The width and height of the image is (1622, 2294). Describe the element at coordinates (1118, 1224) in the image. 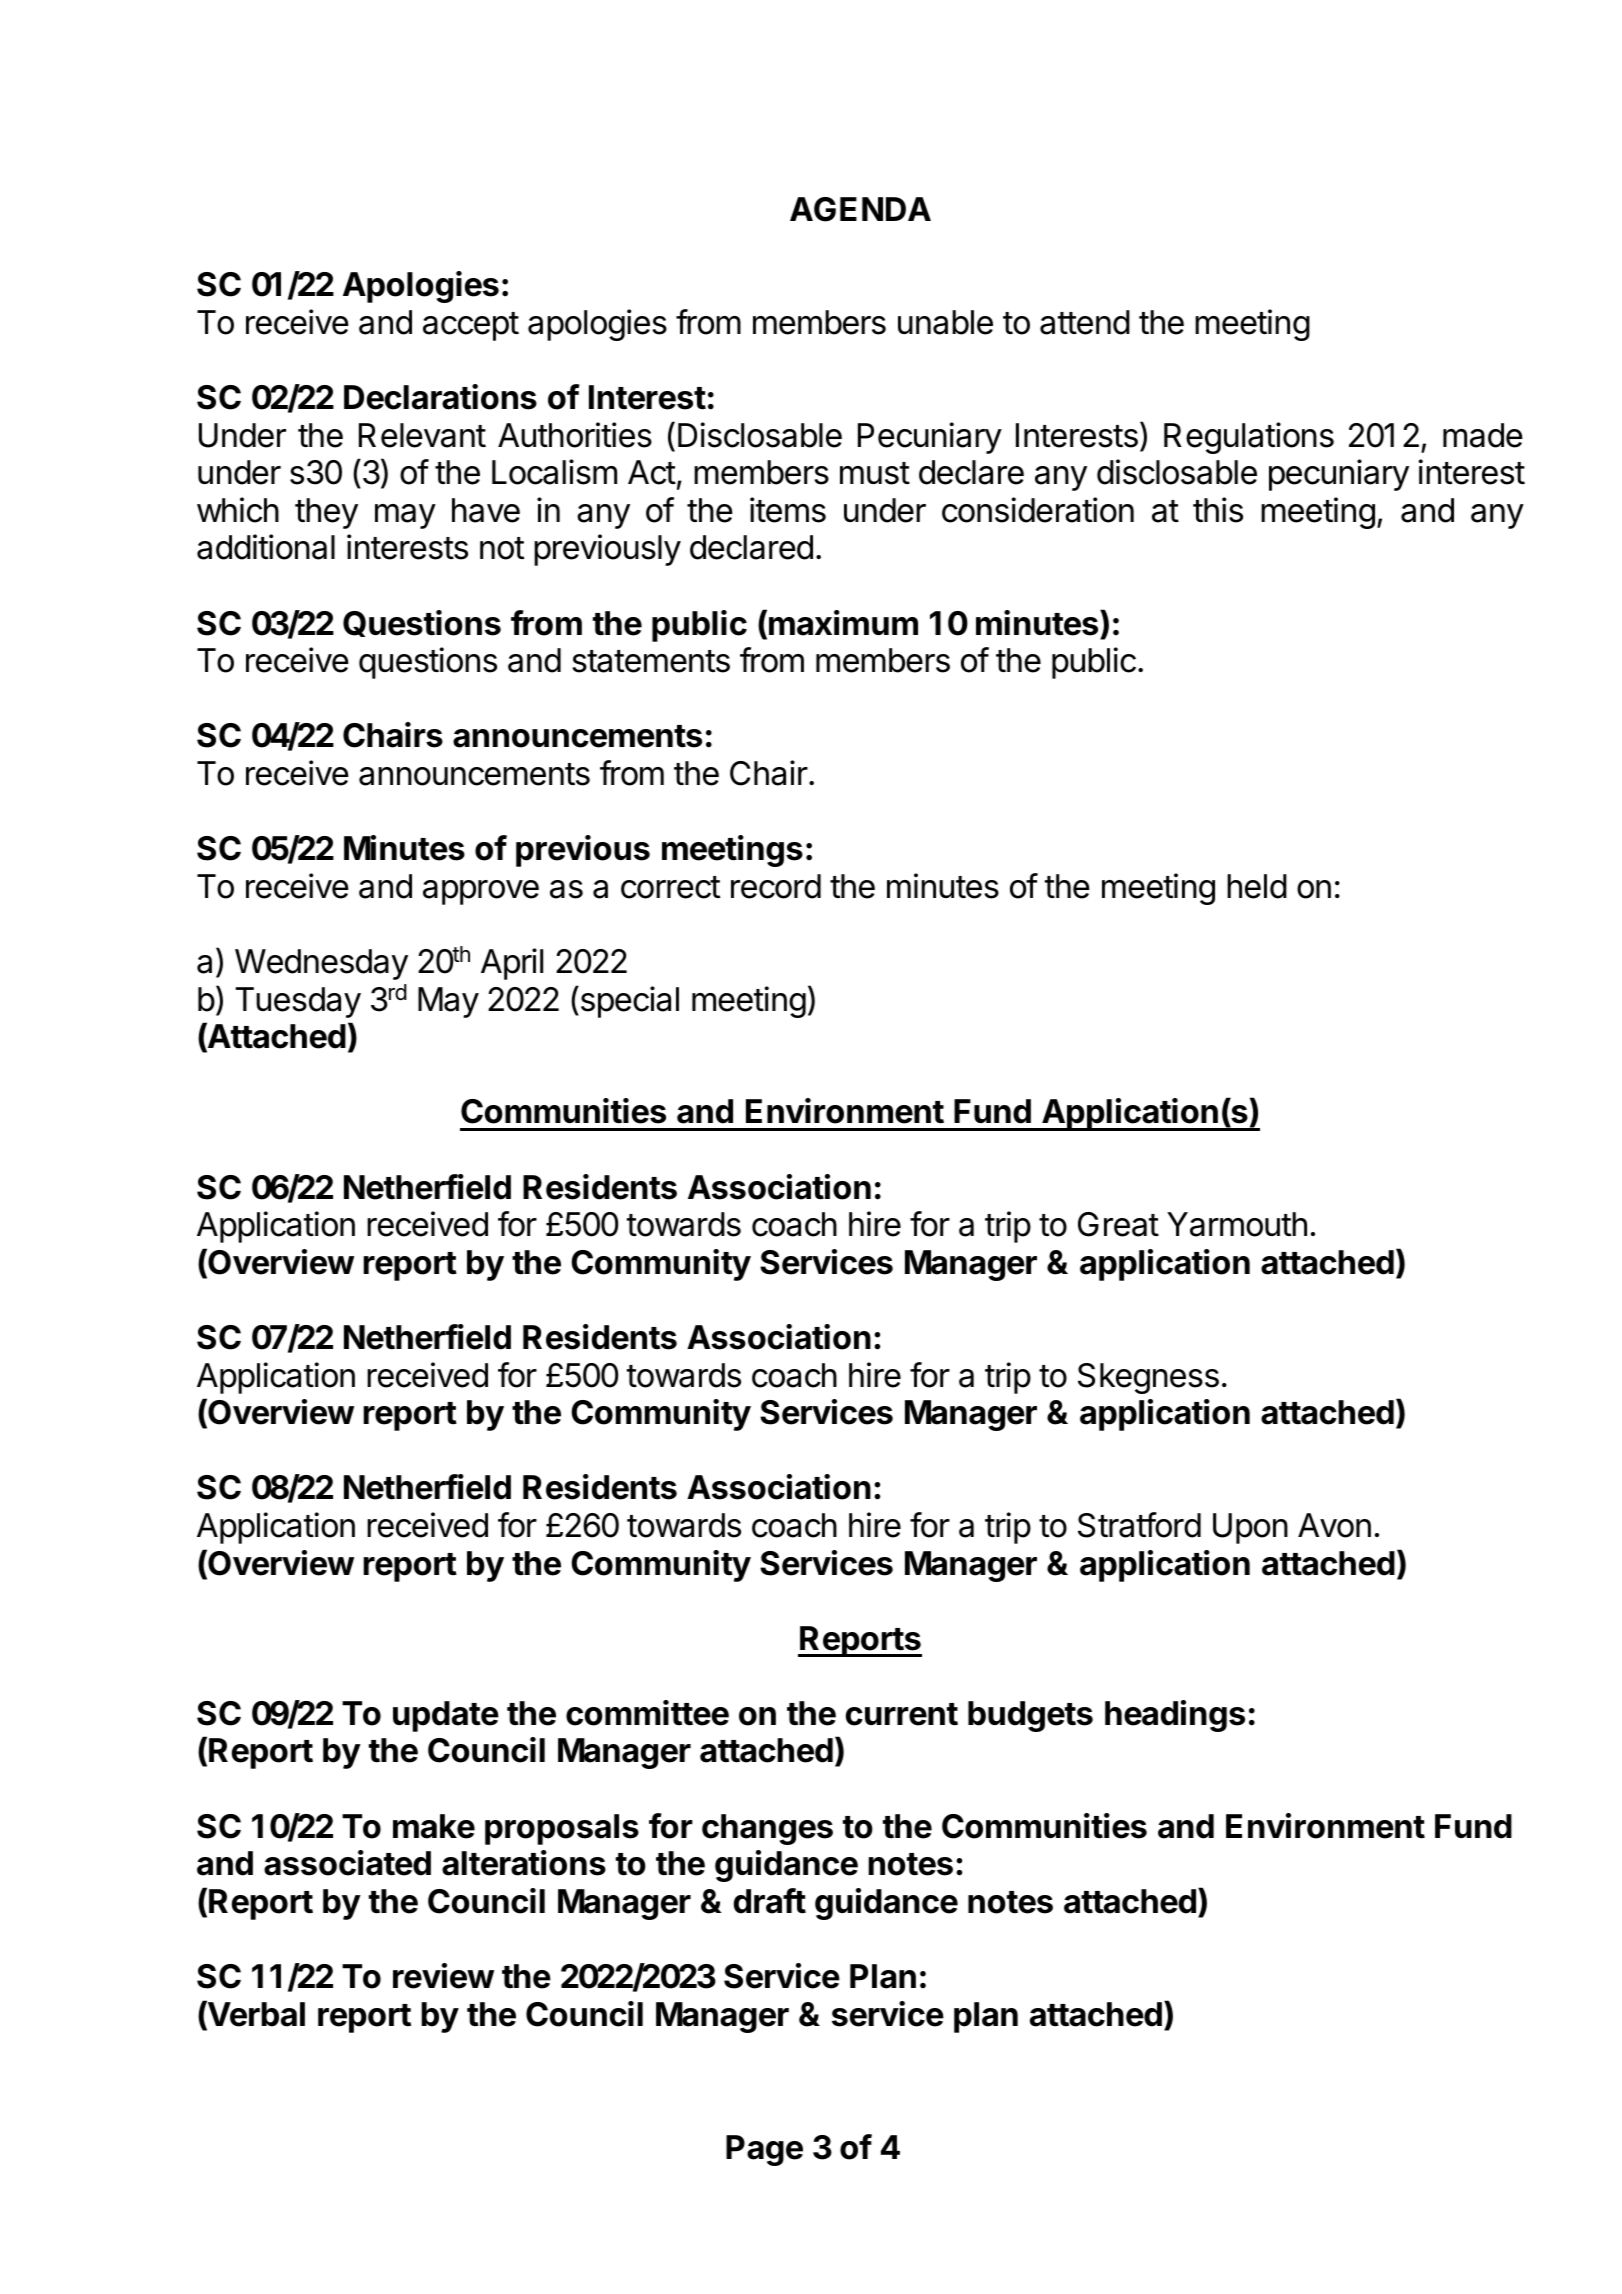

I see `Great` at that location.
